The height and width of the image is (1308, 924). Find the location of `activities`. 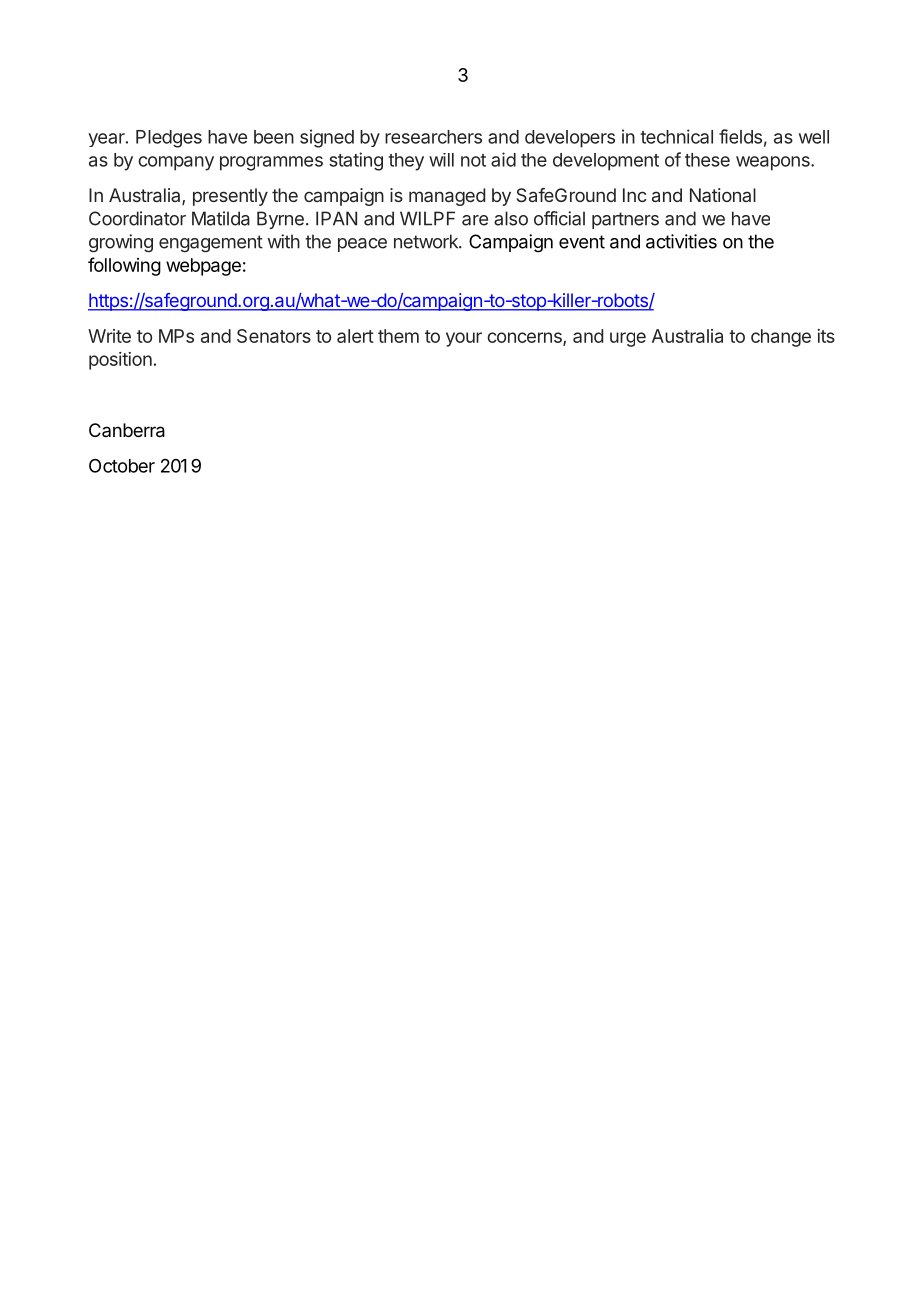

activities is located at coordinates (681, 241).
